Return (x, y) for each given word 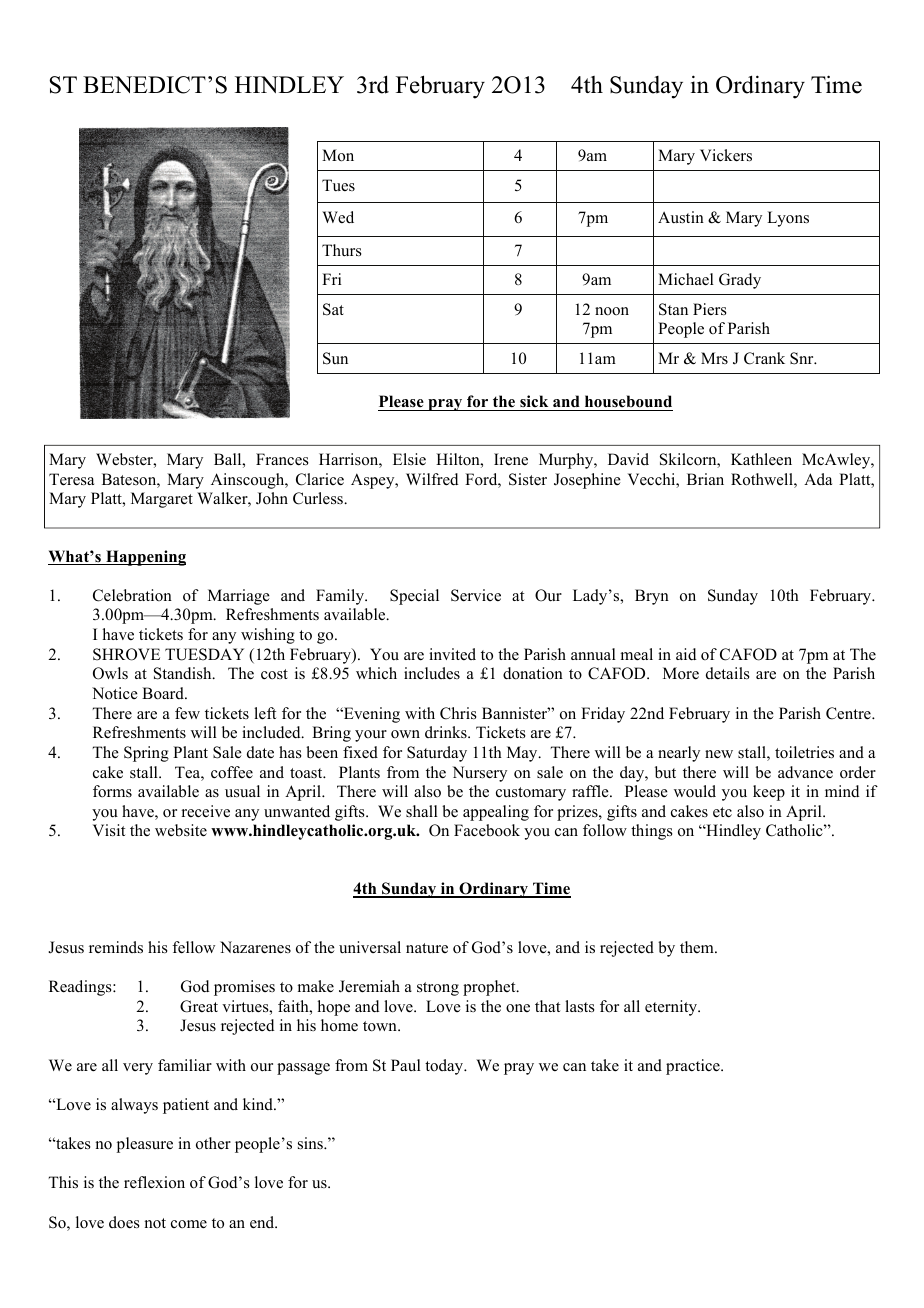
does (124, 1222)
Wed (338, 217)
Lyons (788, 219)
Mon (338, 155)
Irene (511, 459)
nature (427, 948)
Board (164, 693)
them (698, 947)
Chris (458, 713)
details (728, 673)
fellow (193, 947)
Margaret (162, 500)
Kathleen (761, 459)
